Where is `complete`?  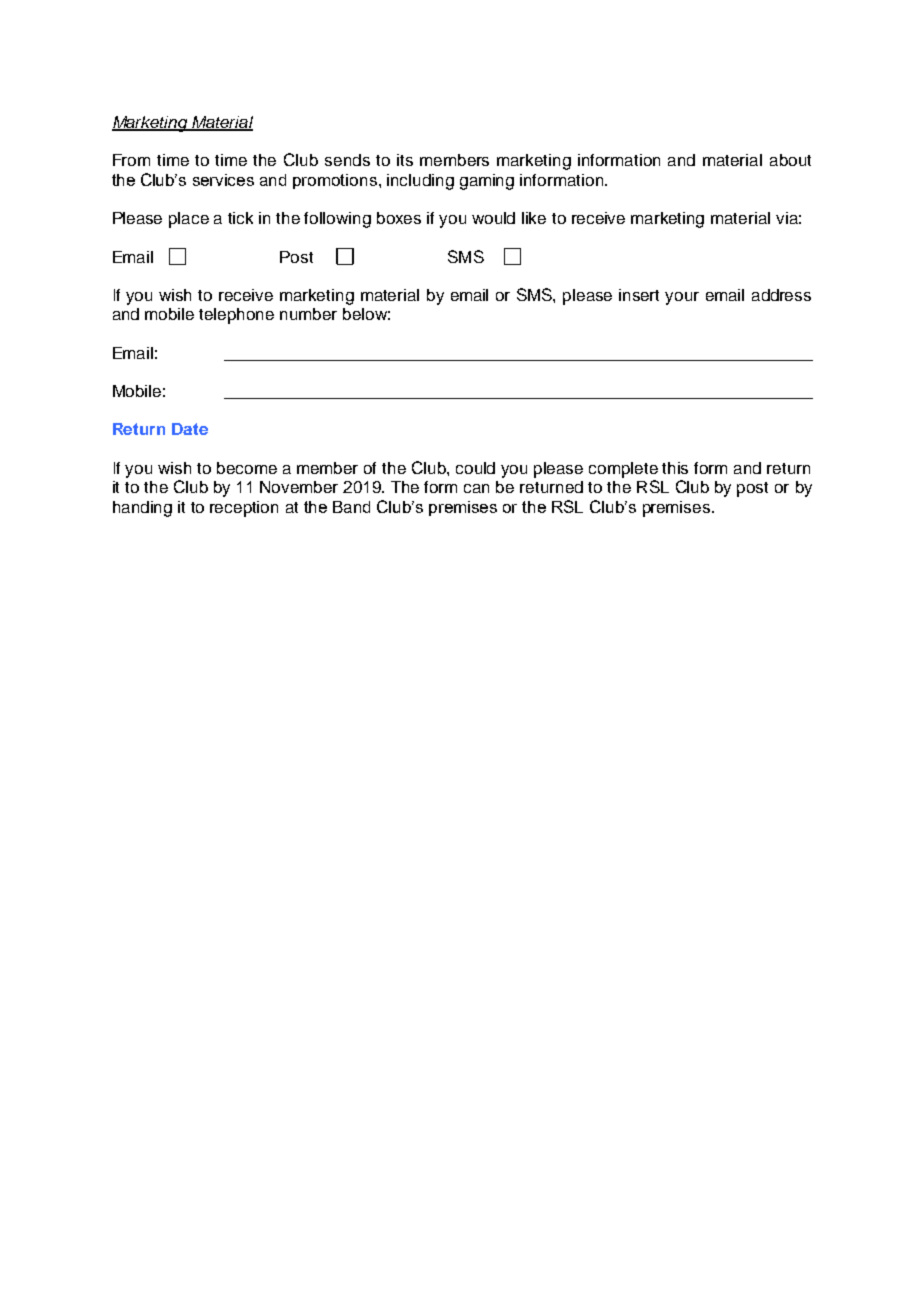 complete is located at coordinates (623, 470).
